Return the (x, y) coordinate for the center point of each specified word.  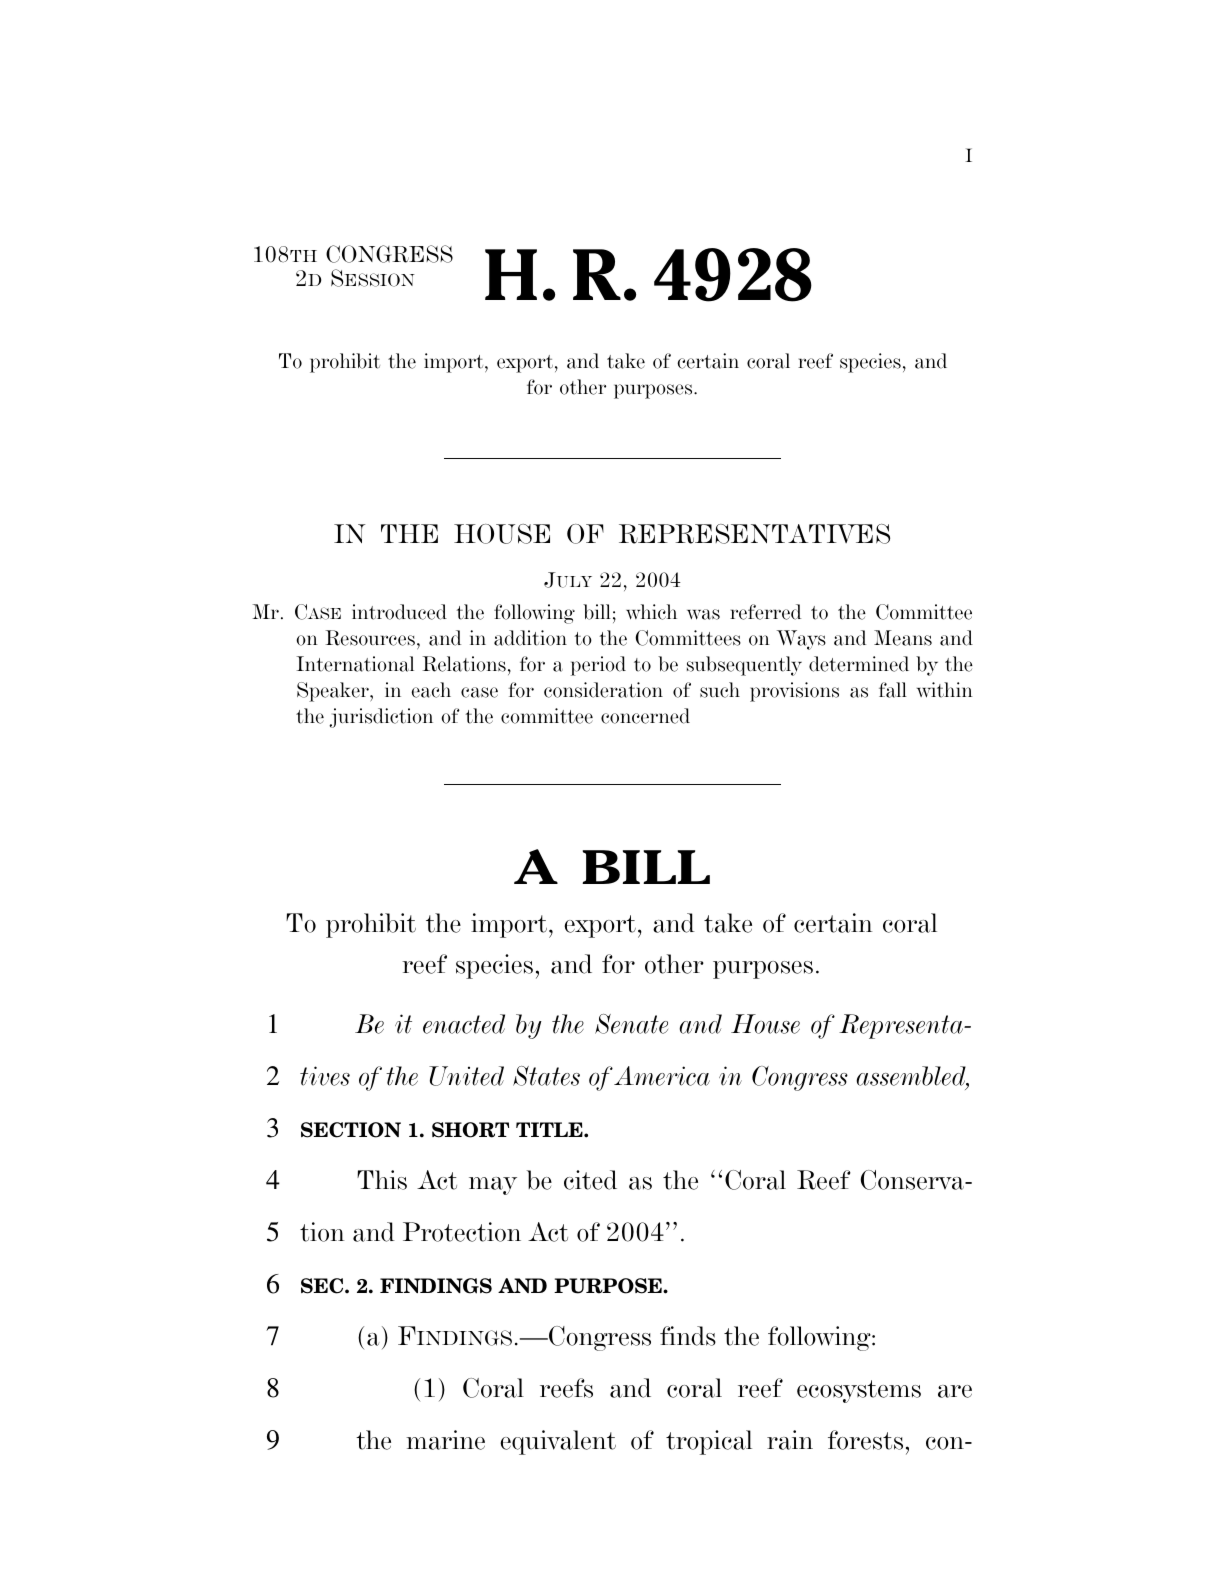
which (651, 612)
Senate (631, 1024)
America (662, 1076)
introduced (399, 612)
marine (445, 1440)
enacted (464, 1024)
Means (903, 638)
